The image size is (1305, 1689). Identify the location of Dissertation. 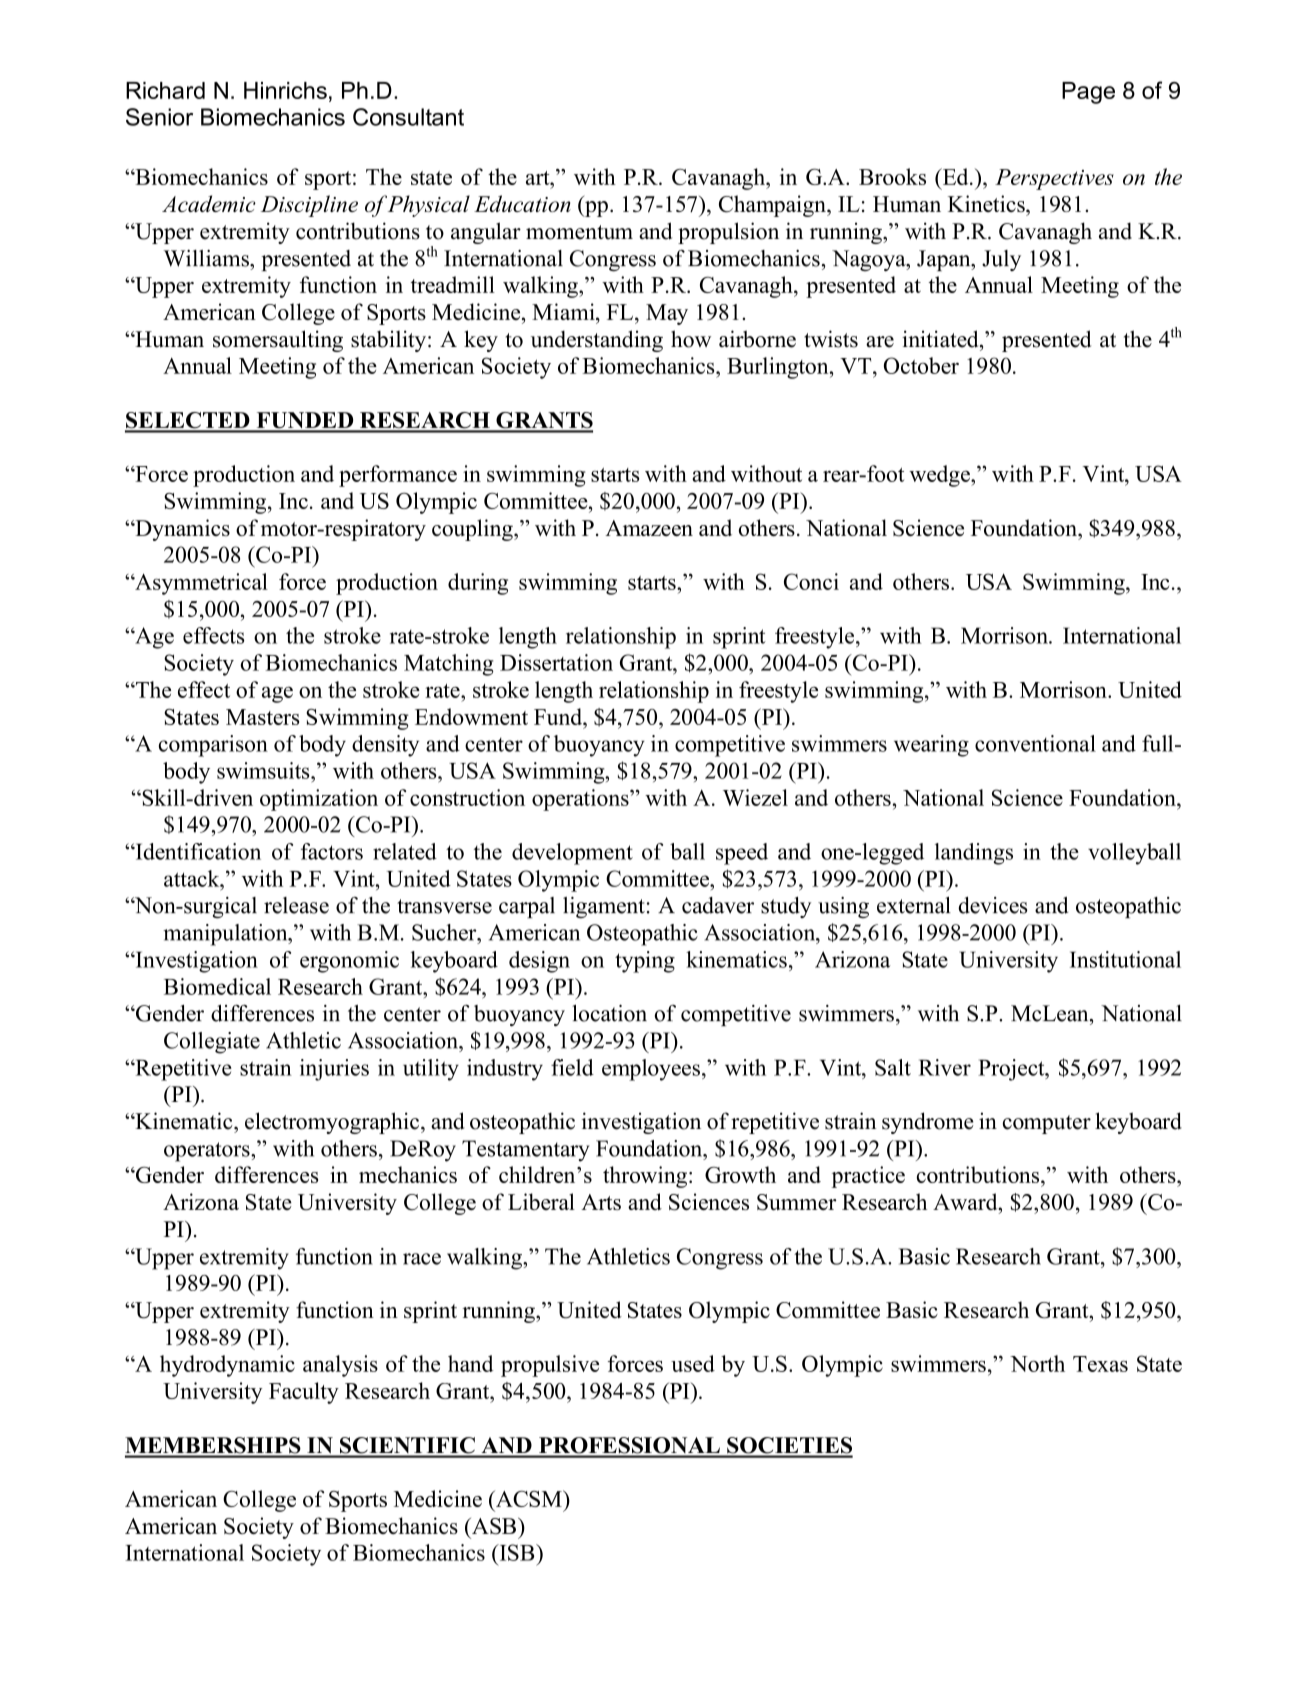
(556, 662).
